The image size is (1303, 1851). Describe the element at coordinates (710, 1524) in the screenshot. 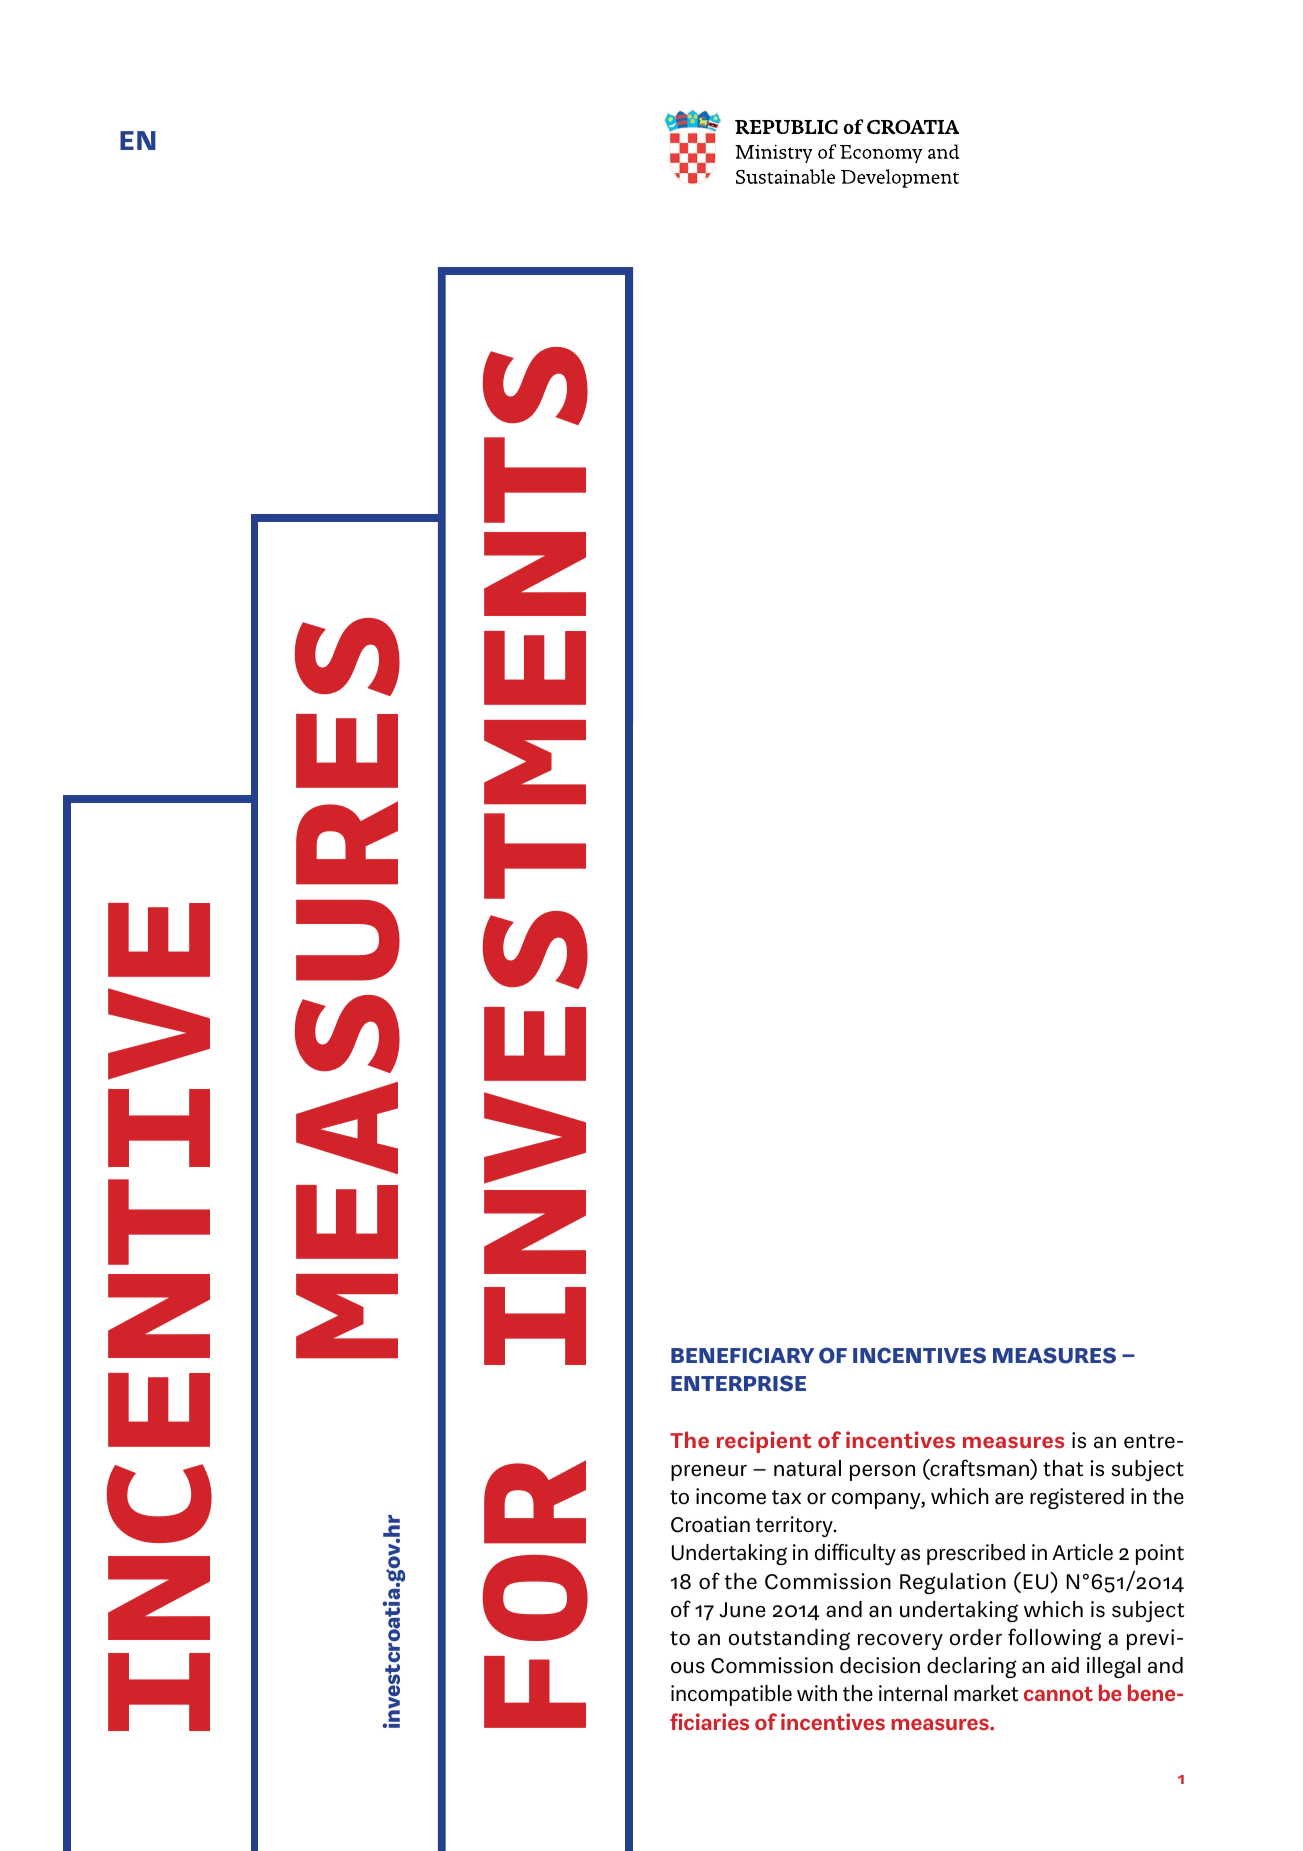

I see `Croatian` at that location.
